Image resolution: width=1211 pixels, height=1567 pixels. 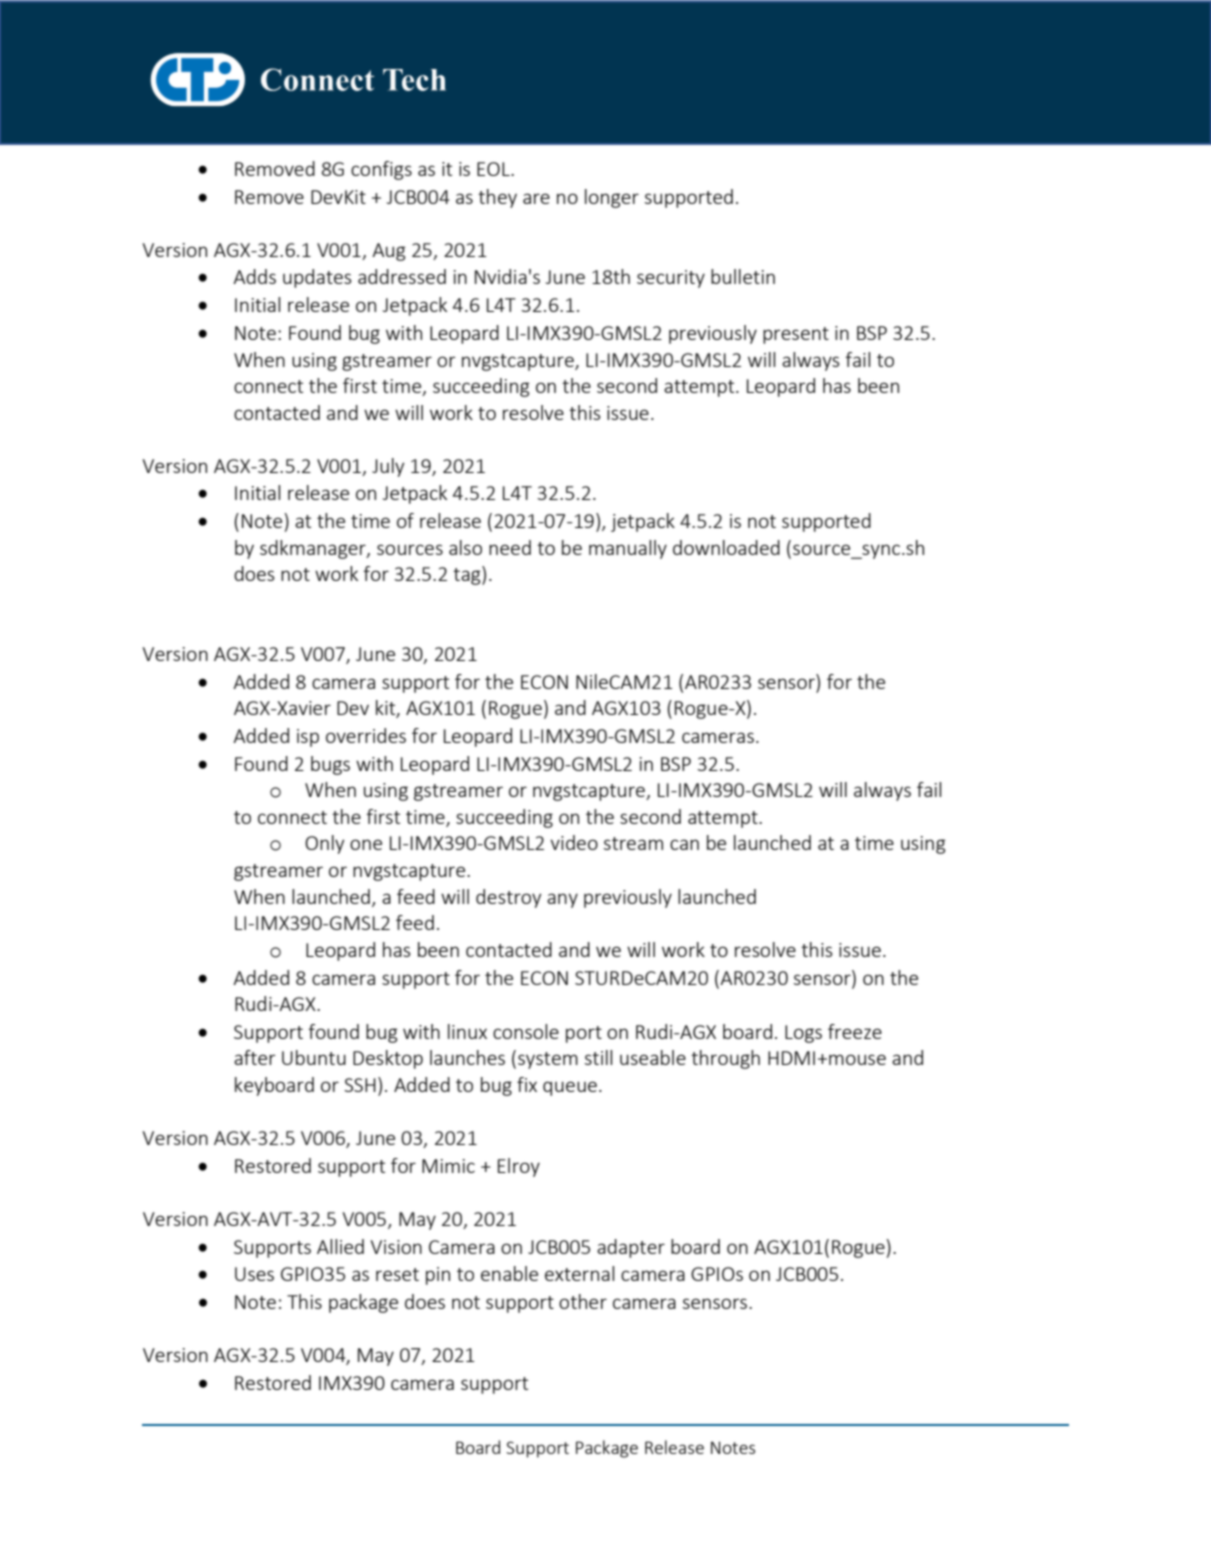 I want to click on external, so click(x=579, y=1273).
